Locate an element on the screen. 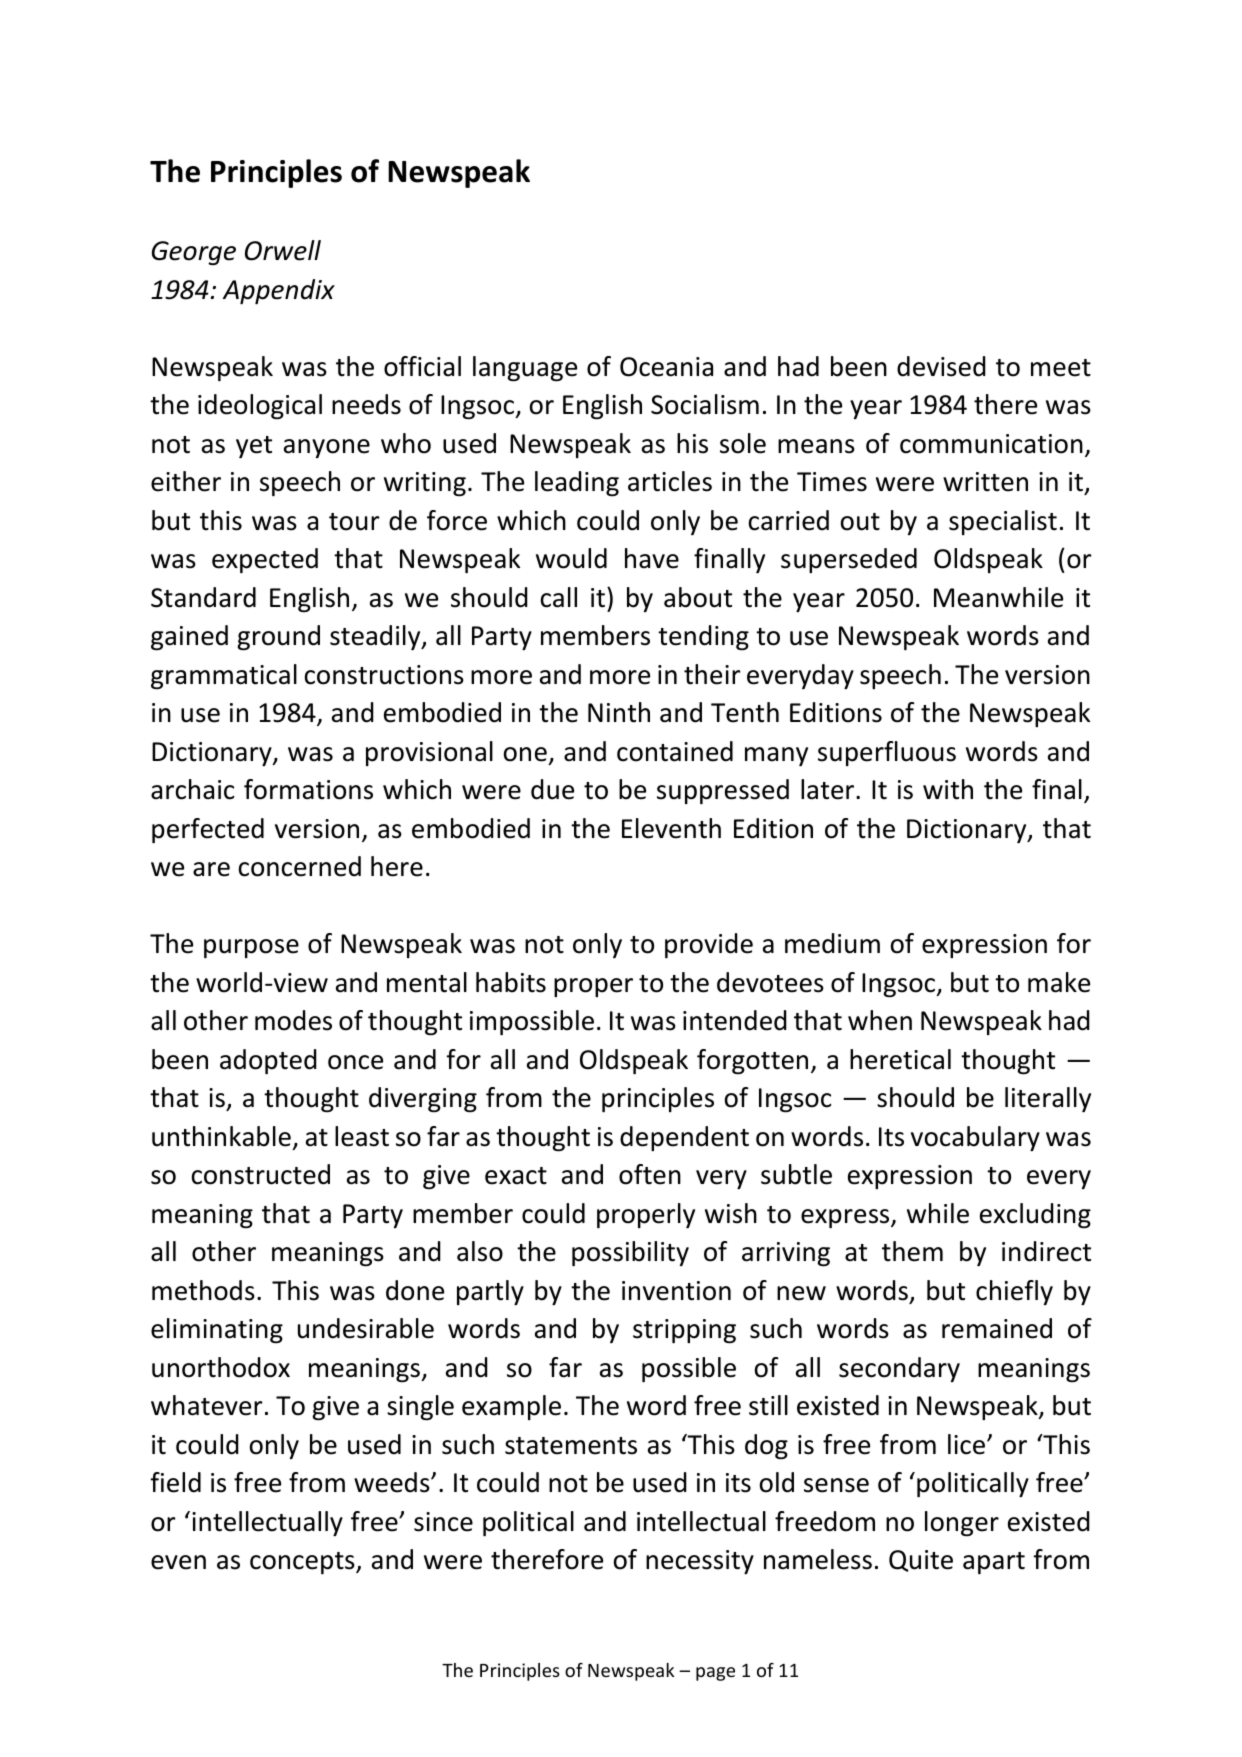 The image size is (1242, 1757). when is located at coordinates (880, 1020).
